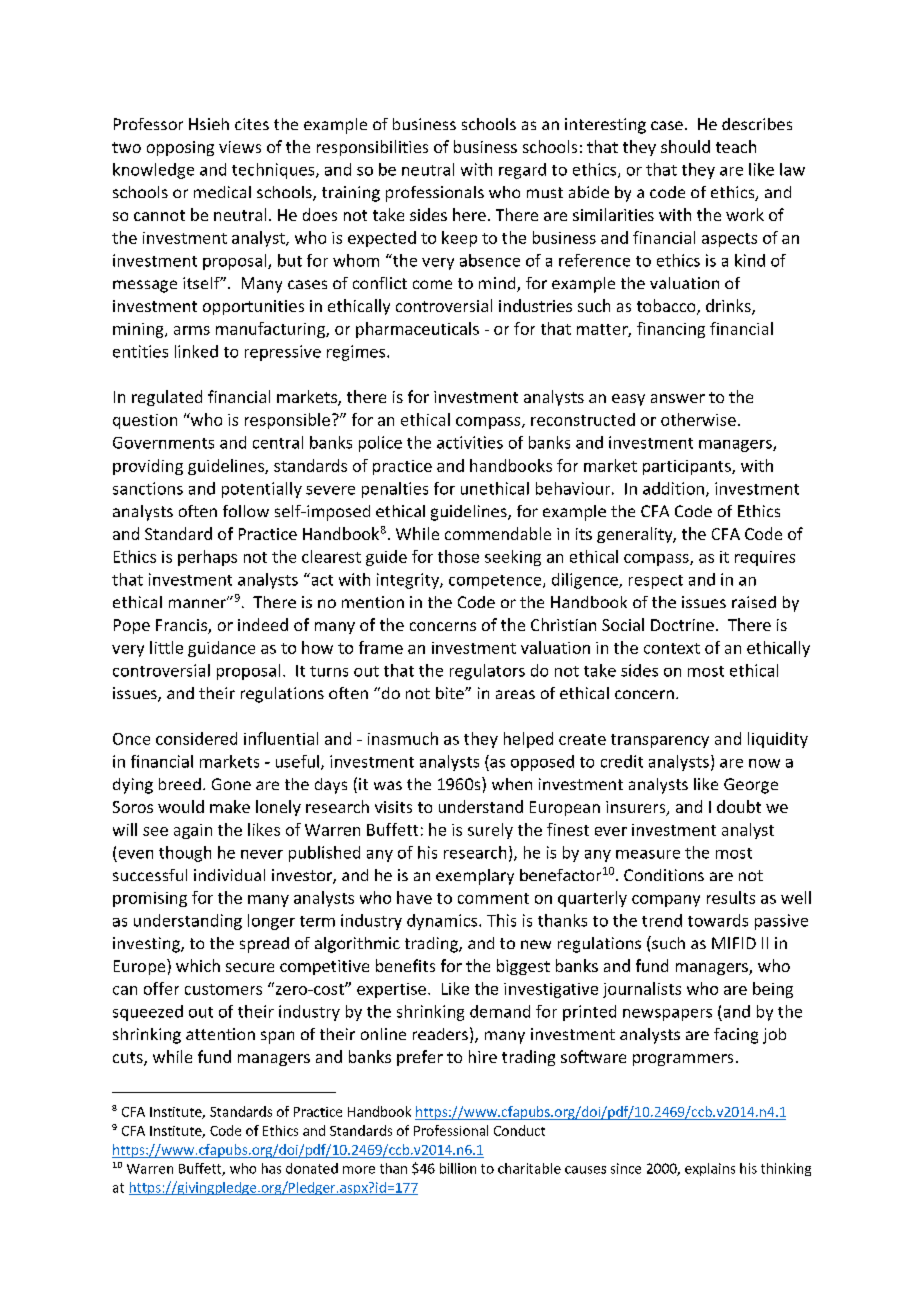 Image resolution: width=924 pixels, height=1308 pixels. I want to click on guidance, so click(221, 649).
